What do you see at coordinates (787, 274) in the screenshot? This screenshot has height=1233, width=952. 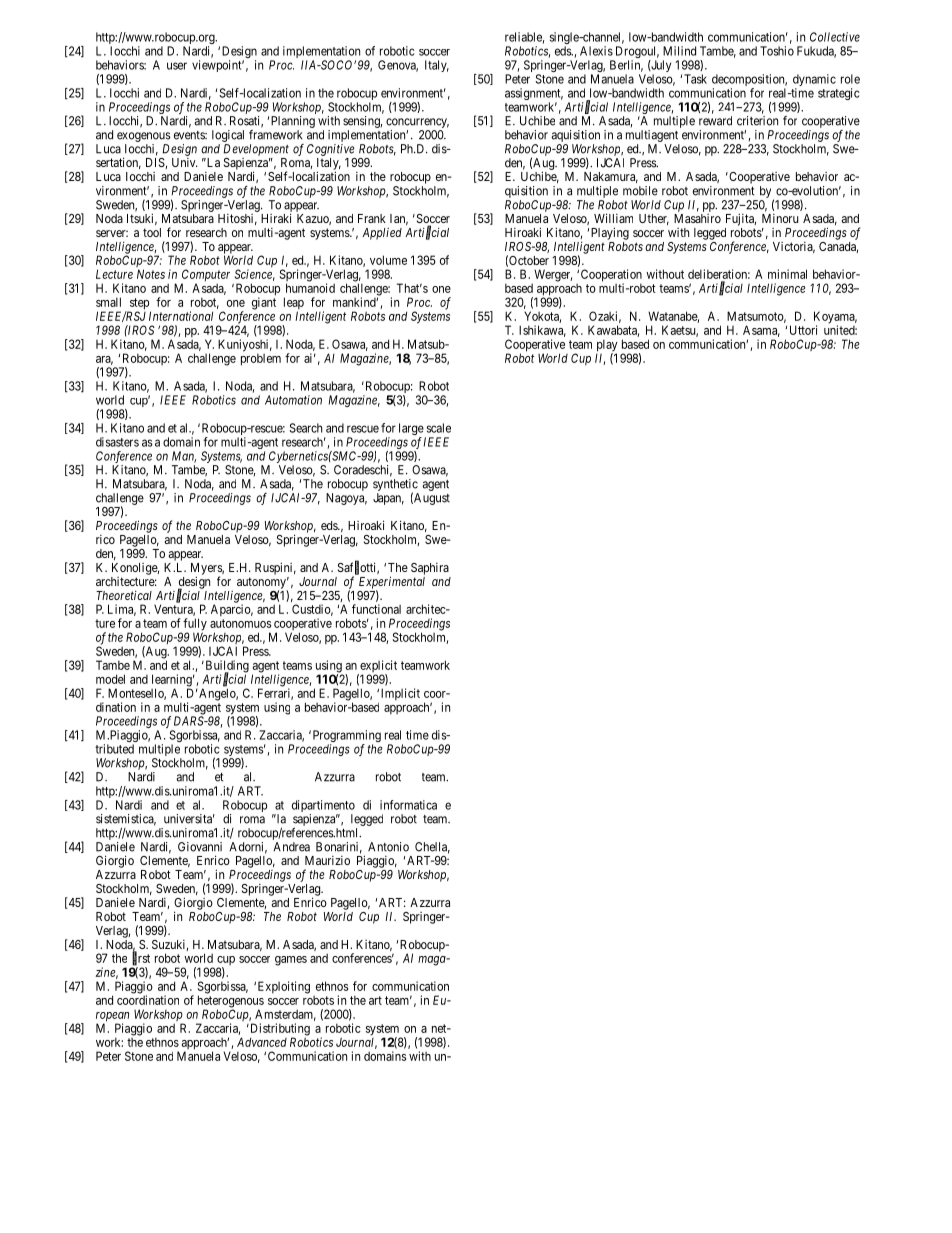 I see `minimal` at bounding box center [787, 274].
